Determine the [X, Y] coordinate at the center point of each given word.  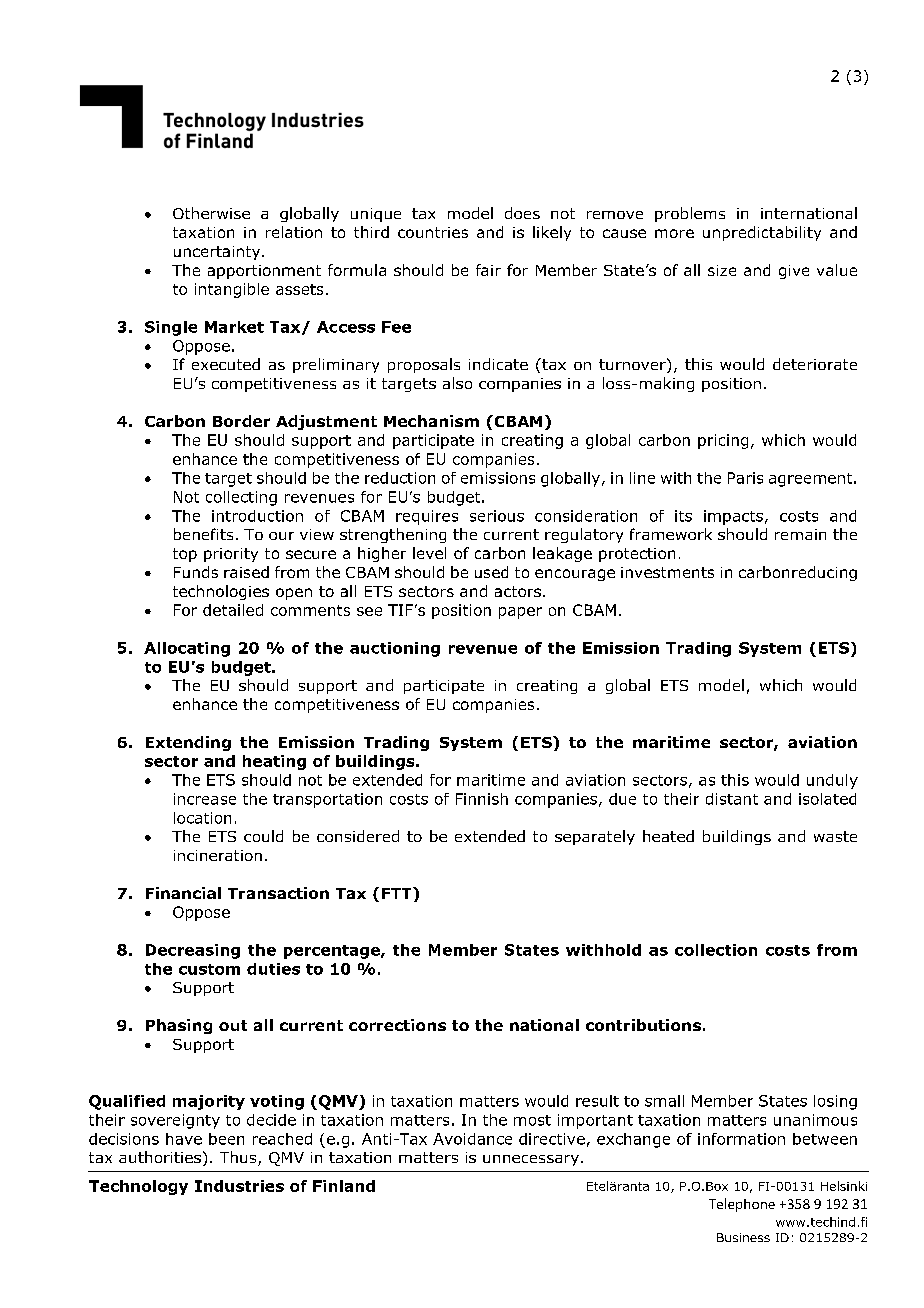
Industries [239, 1186]
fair [488, 270]
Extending [188, 743]
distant [732, 799]
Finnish [482, 799]
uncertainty [218, 253]
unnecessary [531, 1160]
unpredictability [762, 233]
